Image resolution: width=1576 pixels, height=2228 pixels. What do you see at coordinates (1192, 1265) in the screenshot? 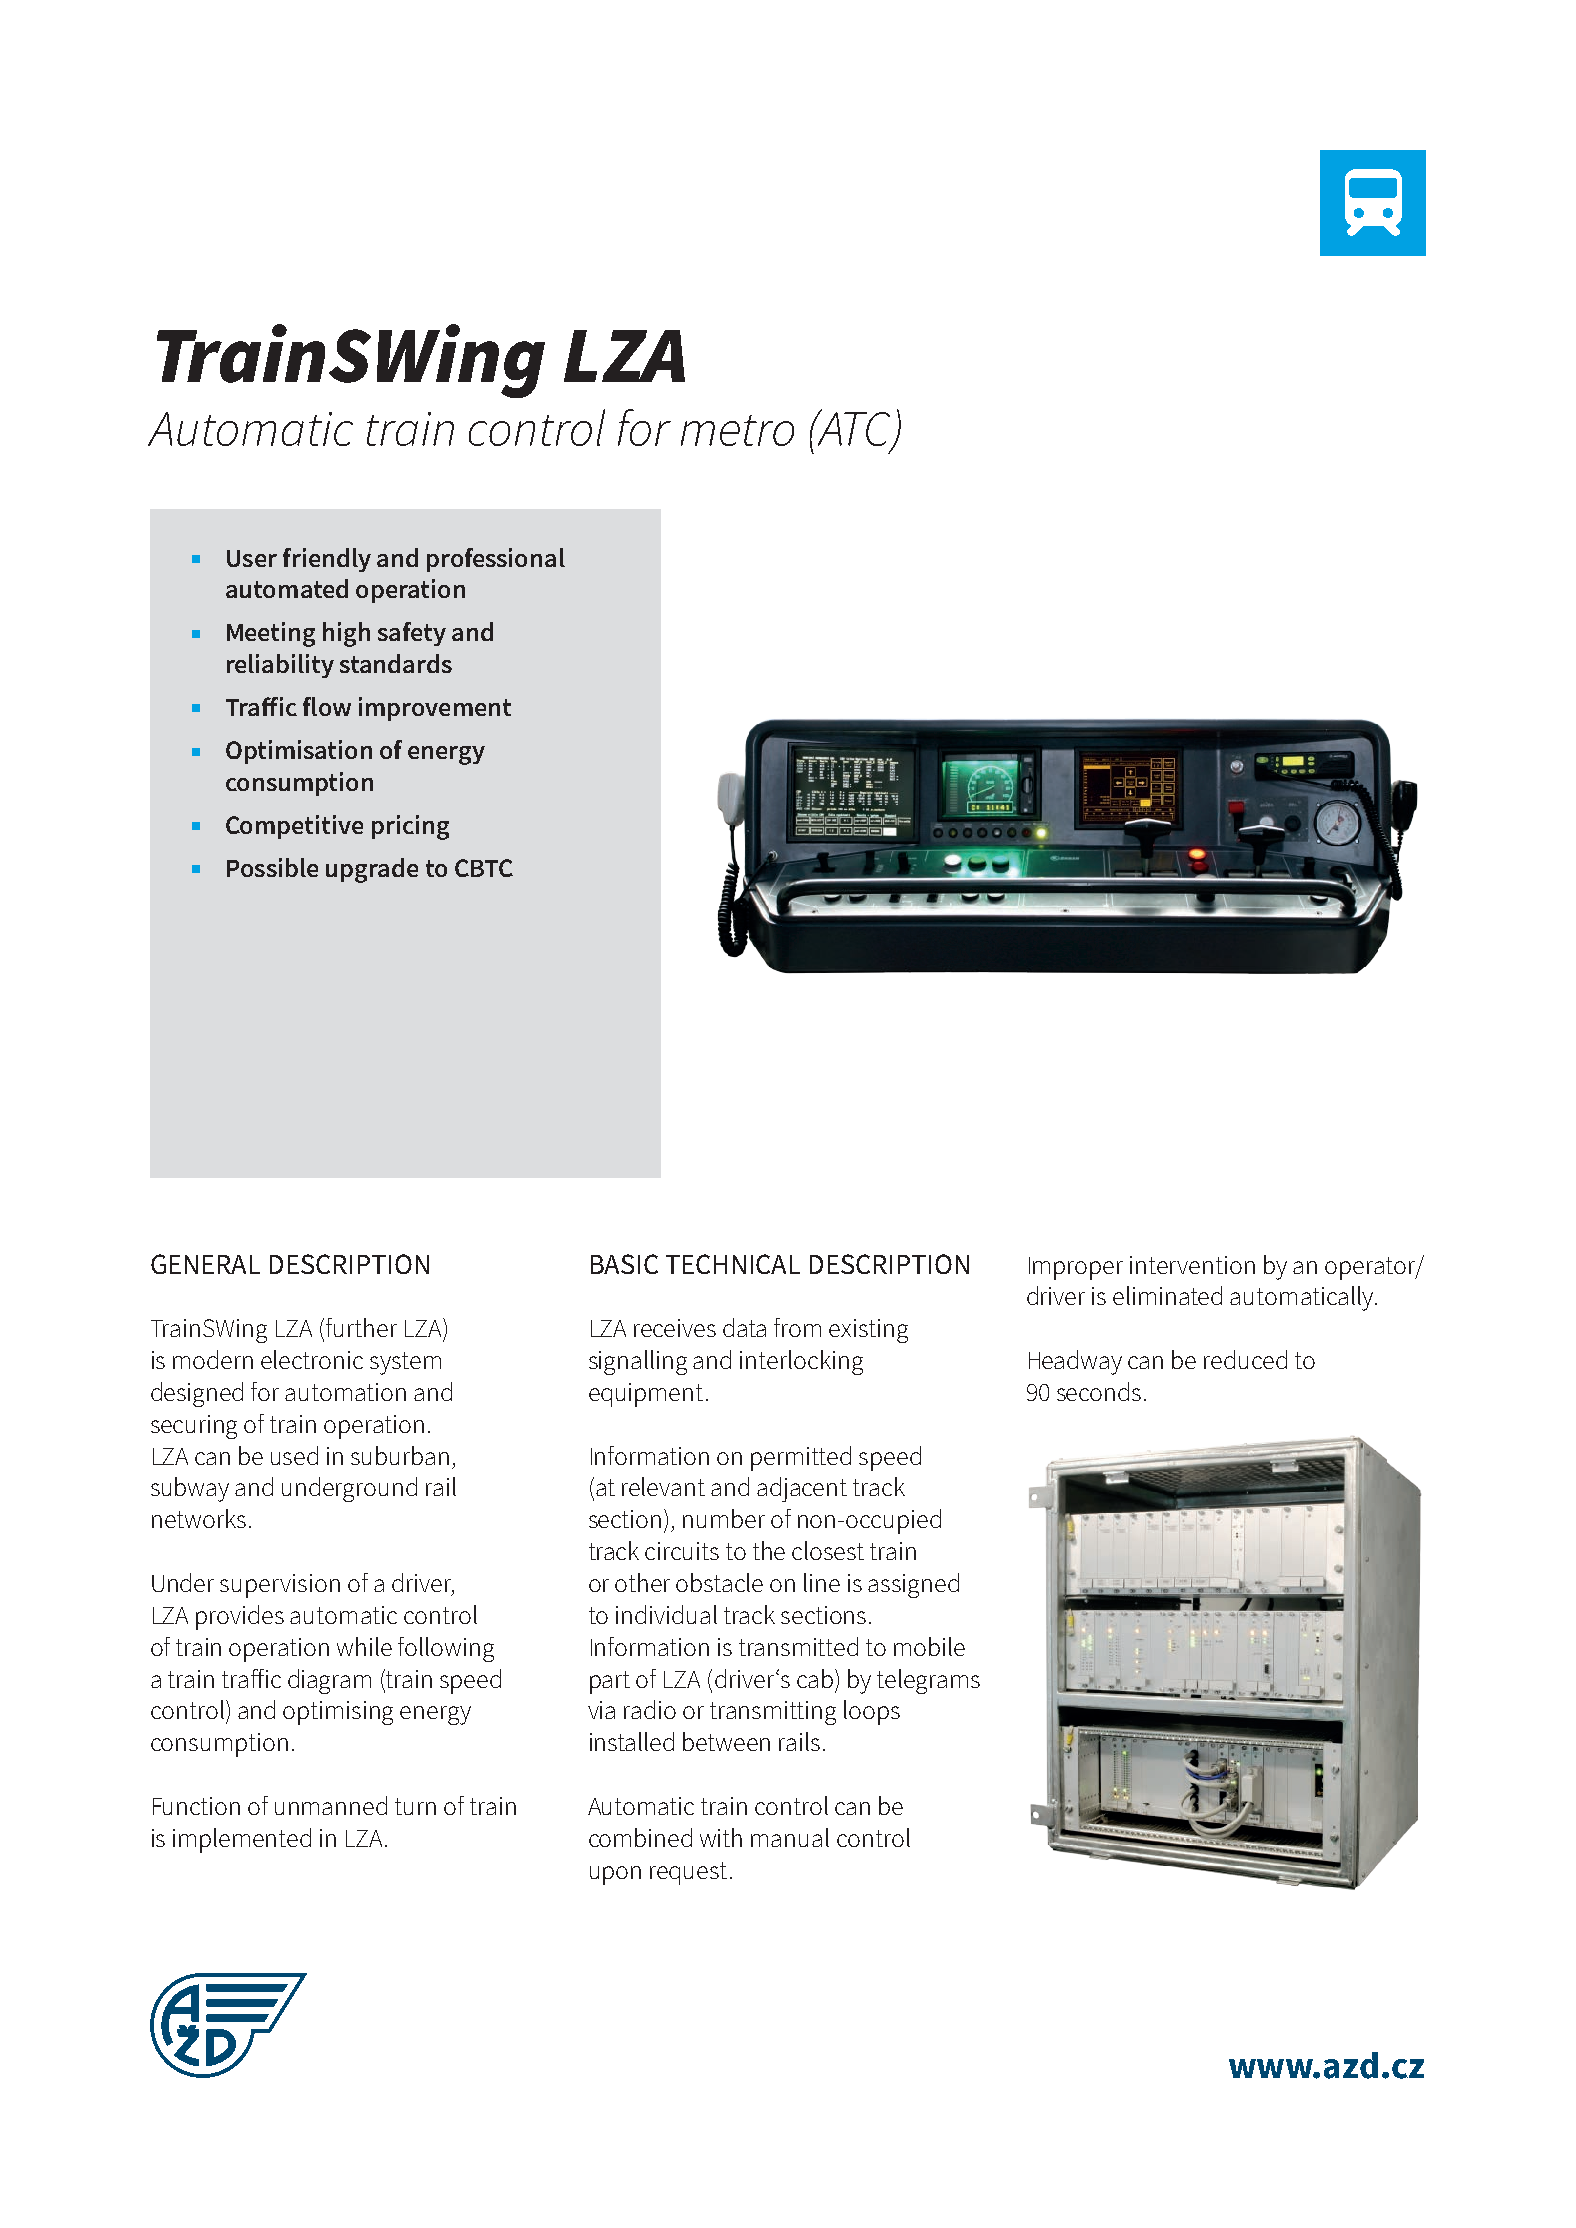
I see `intervention` at bounding box center [1192, 1265].
